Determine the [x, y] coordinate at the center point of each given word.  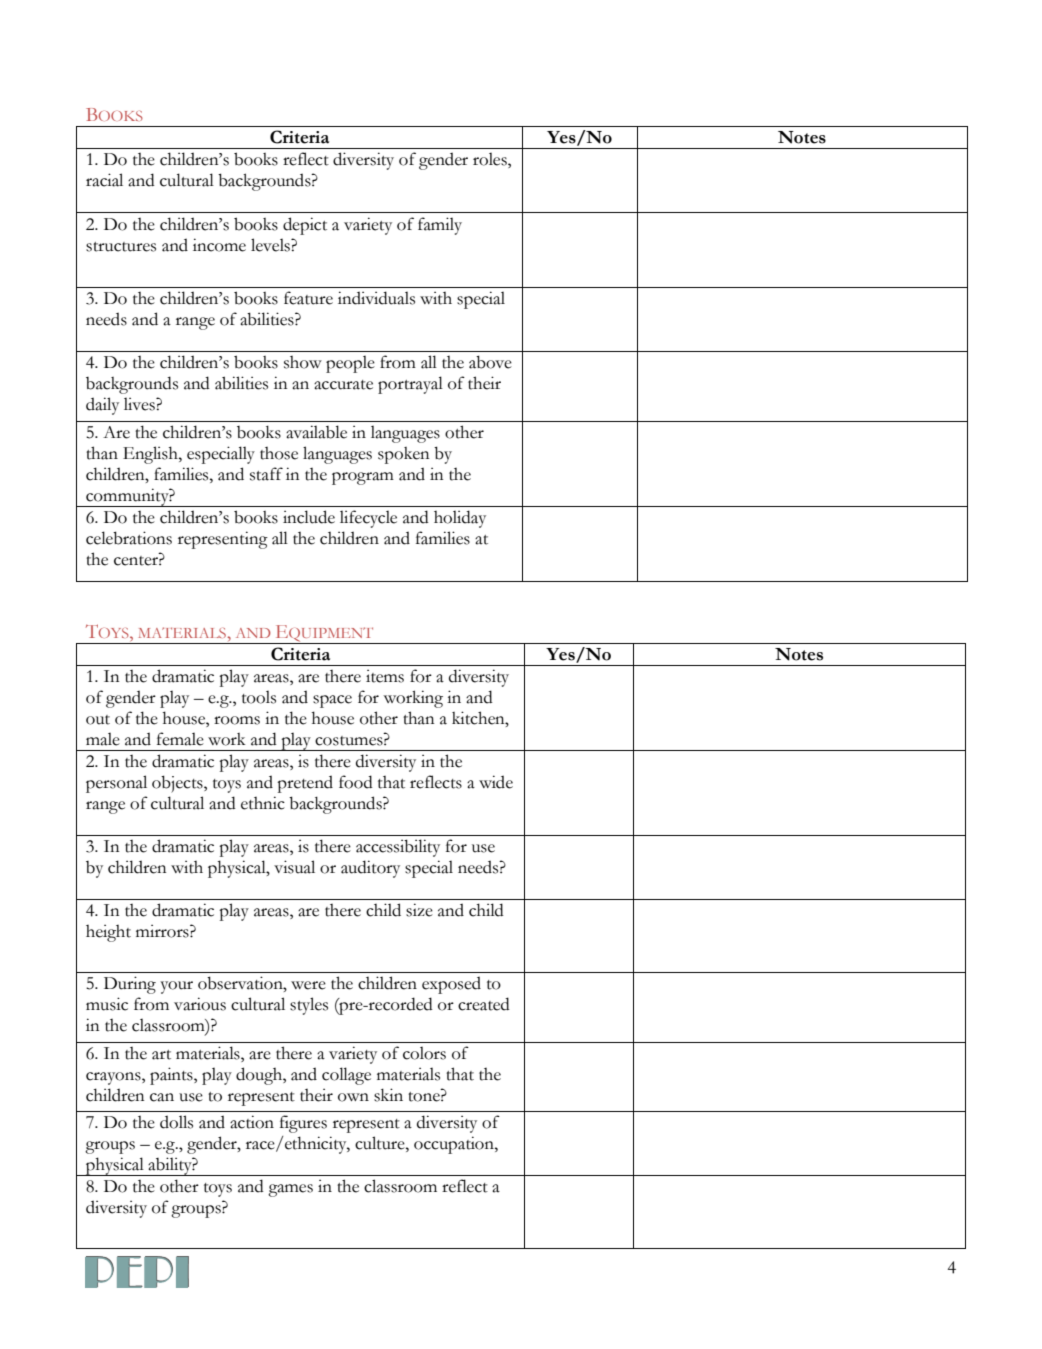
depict [305, 226]
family [440, 226]
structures [121, 247]
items [385, 676]
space [332, 701]
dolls [176, 1122]
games [290, 1190]
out [98, 720]
